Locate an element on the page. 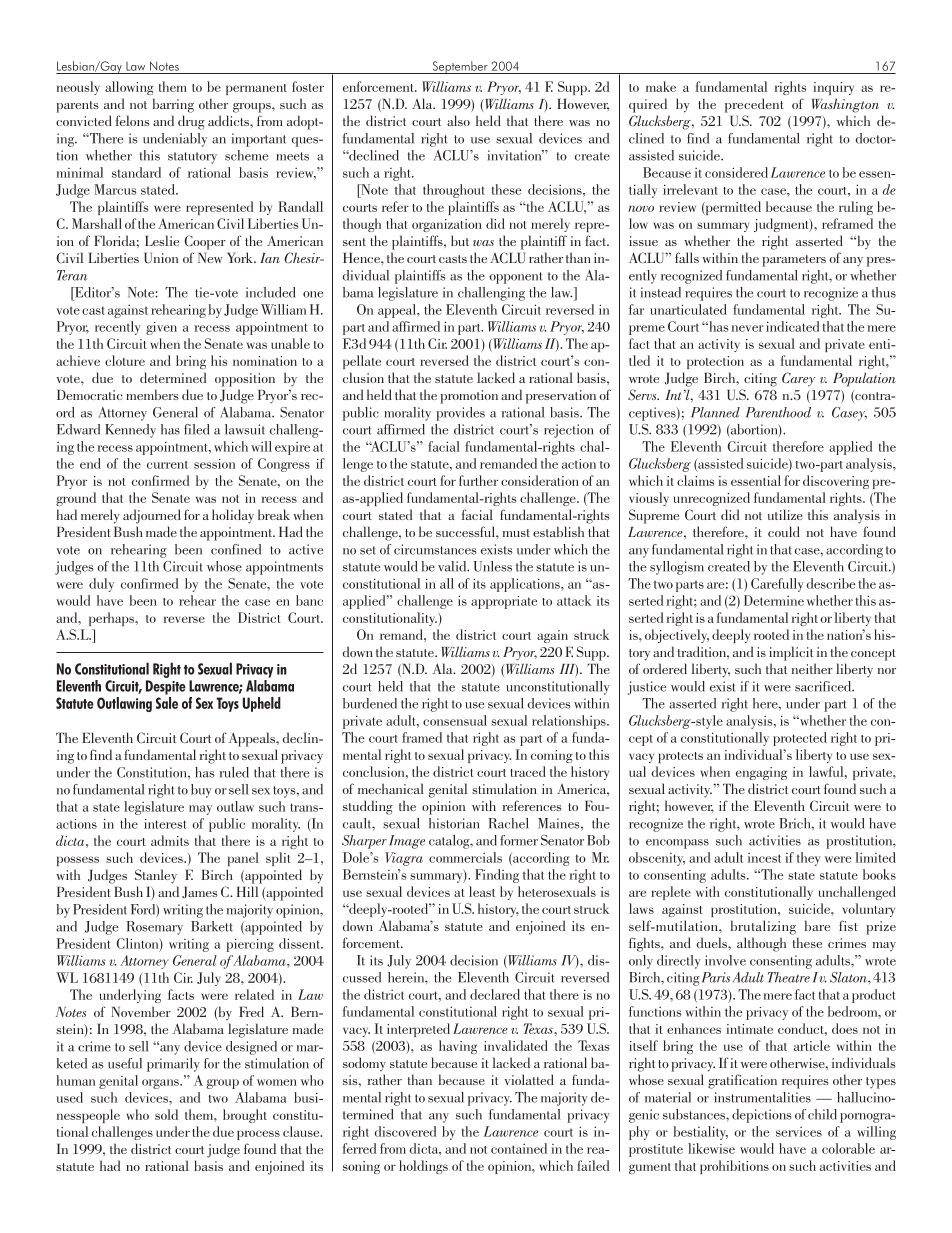 The image size is (952, 1233). provides is located at coordinates (460, 414).
